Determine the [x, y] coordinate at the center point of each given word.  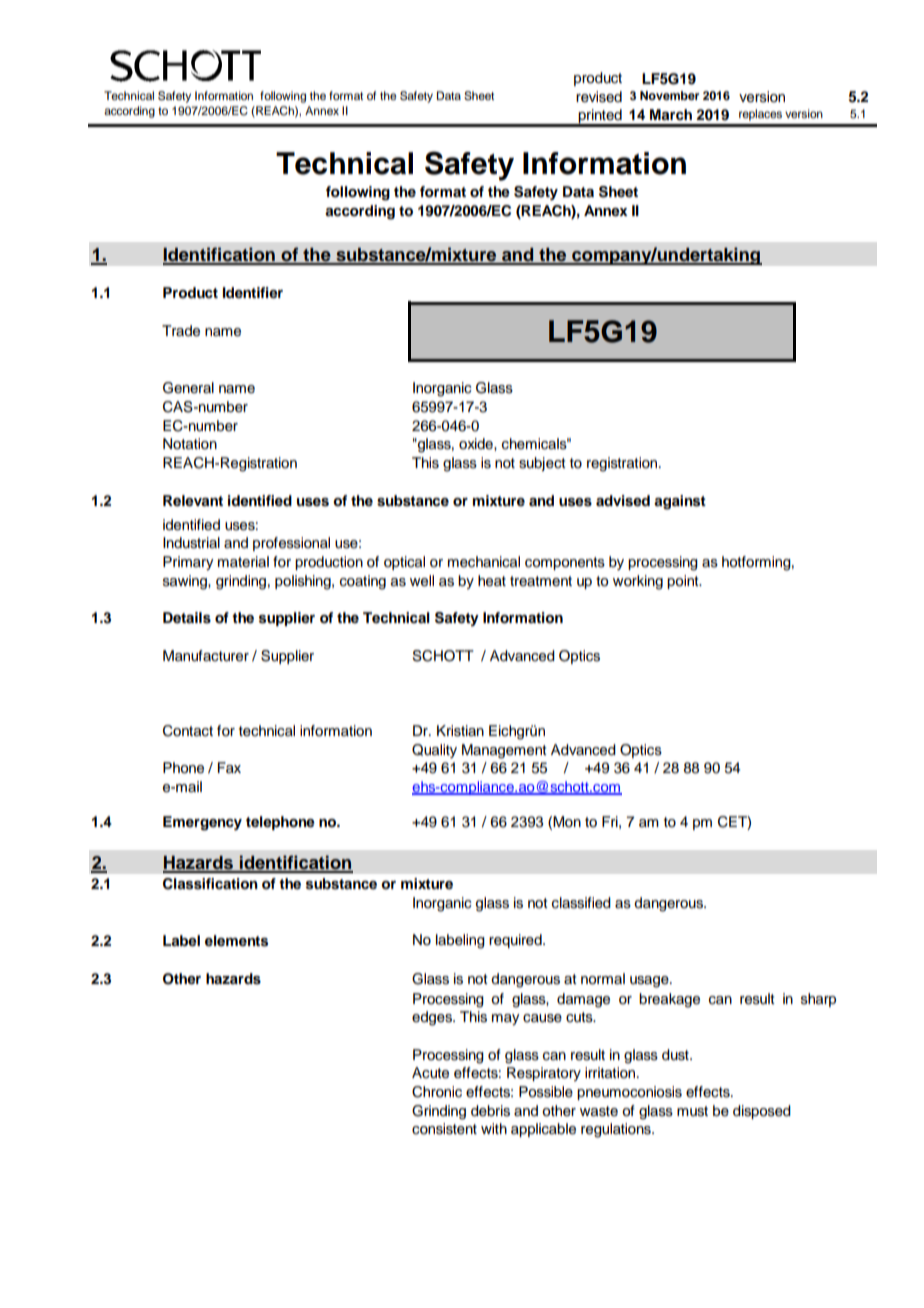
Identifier [253, 292]
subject [542, 464]
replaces [760, 115]
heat [492, 581]
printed [600, 117]
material [243, 561]
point [684, 582]
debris [490, 1111]
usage [650, 982]
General [188, 388]
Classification [210, 884]
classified [581, 903]
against [680, 502]
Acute [430, 1073]
